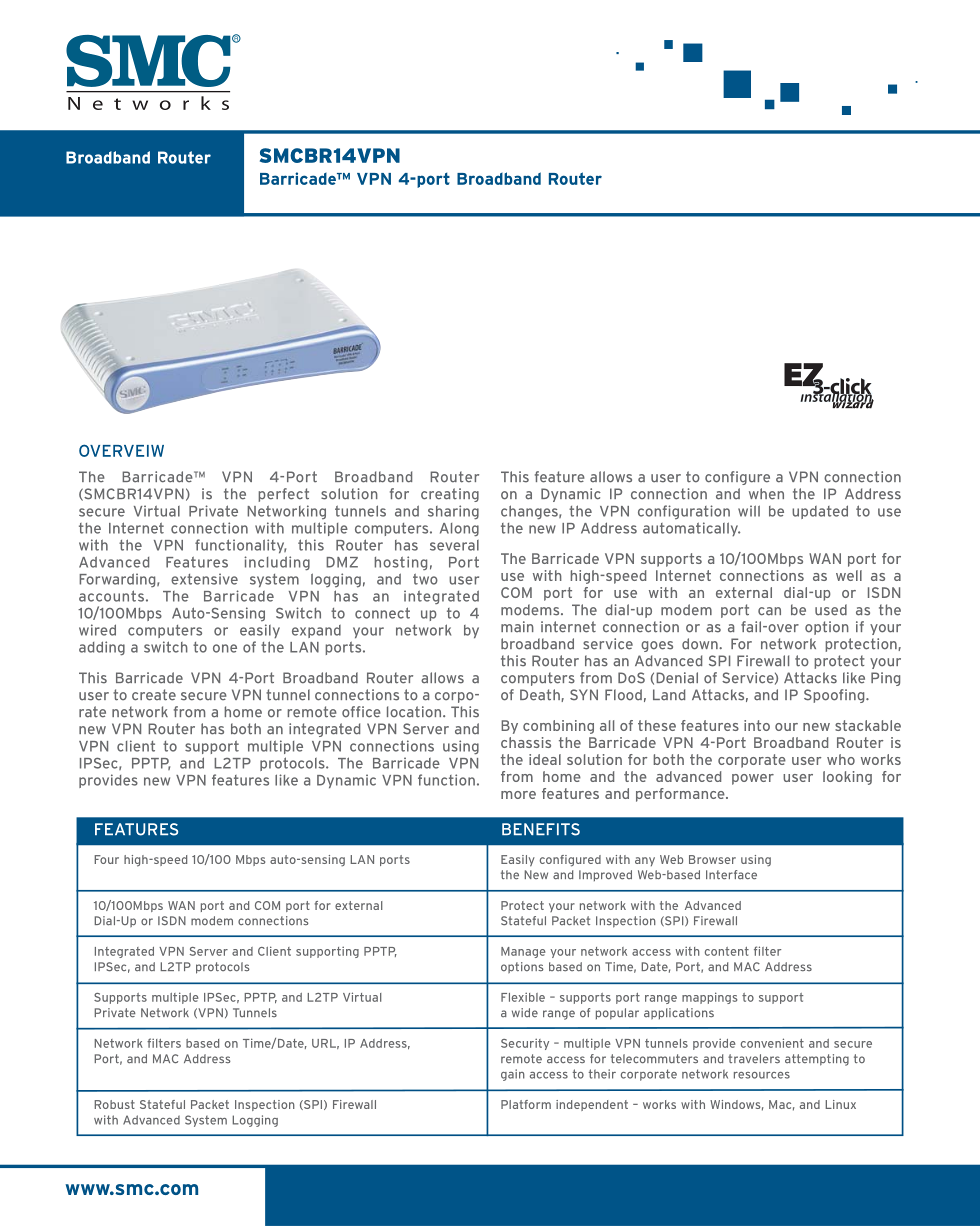 The width and height of the screenshot is (980, 1226). I want to click on will, so click(749, 511).
